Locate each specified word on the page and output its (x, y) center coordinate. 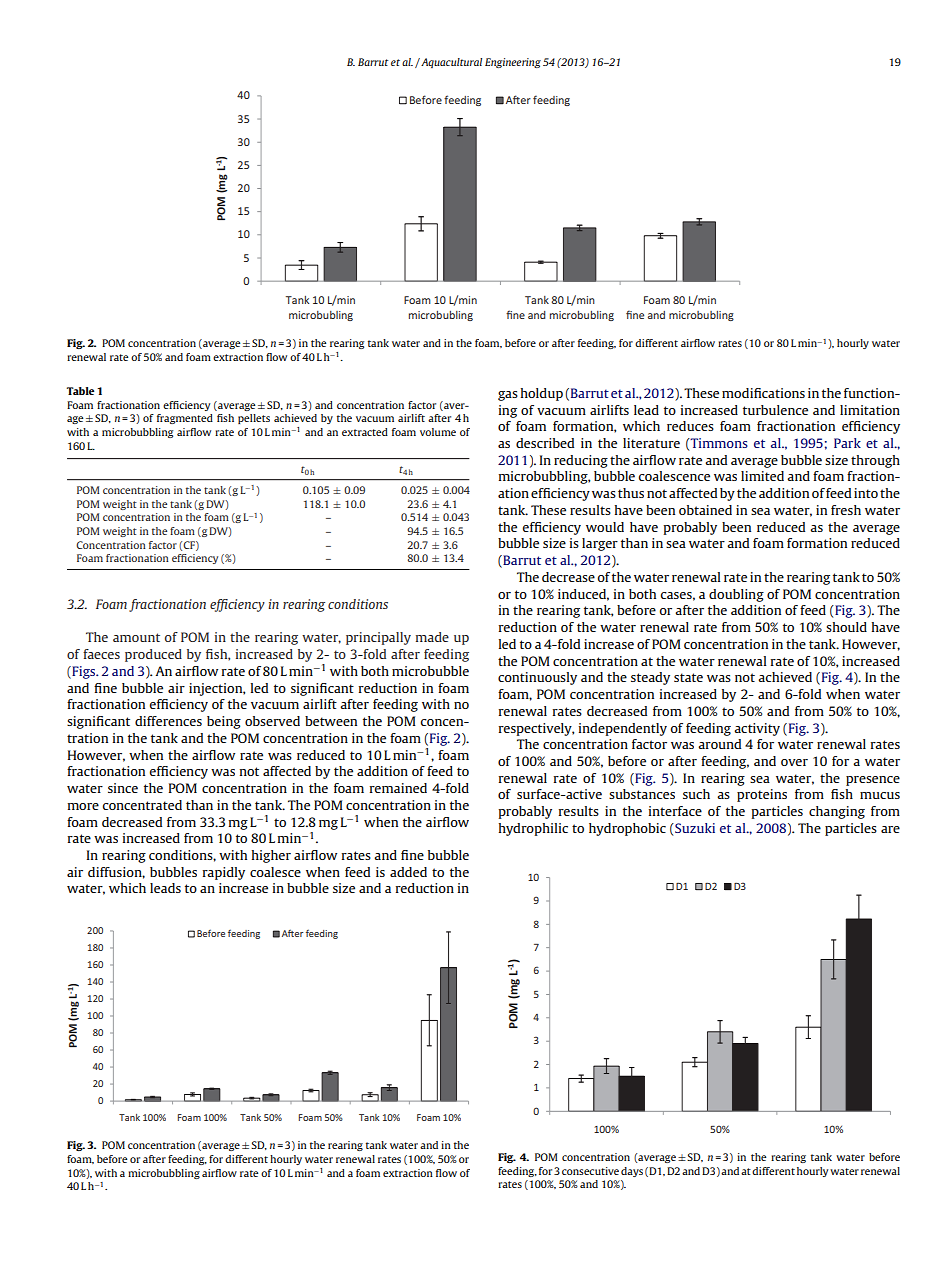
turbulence (775, 410)
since (123, 788)
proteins (762, 795)
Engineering (513, 63)
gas (508, 396)
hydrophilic (533, 829)
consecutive (590, 1171)
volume (438, 432)
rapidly (224, 873)
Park (847, 443)
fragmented (185, 419)
